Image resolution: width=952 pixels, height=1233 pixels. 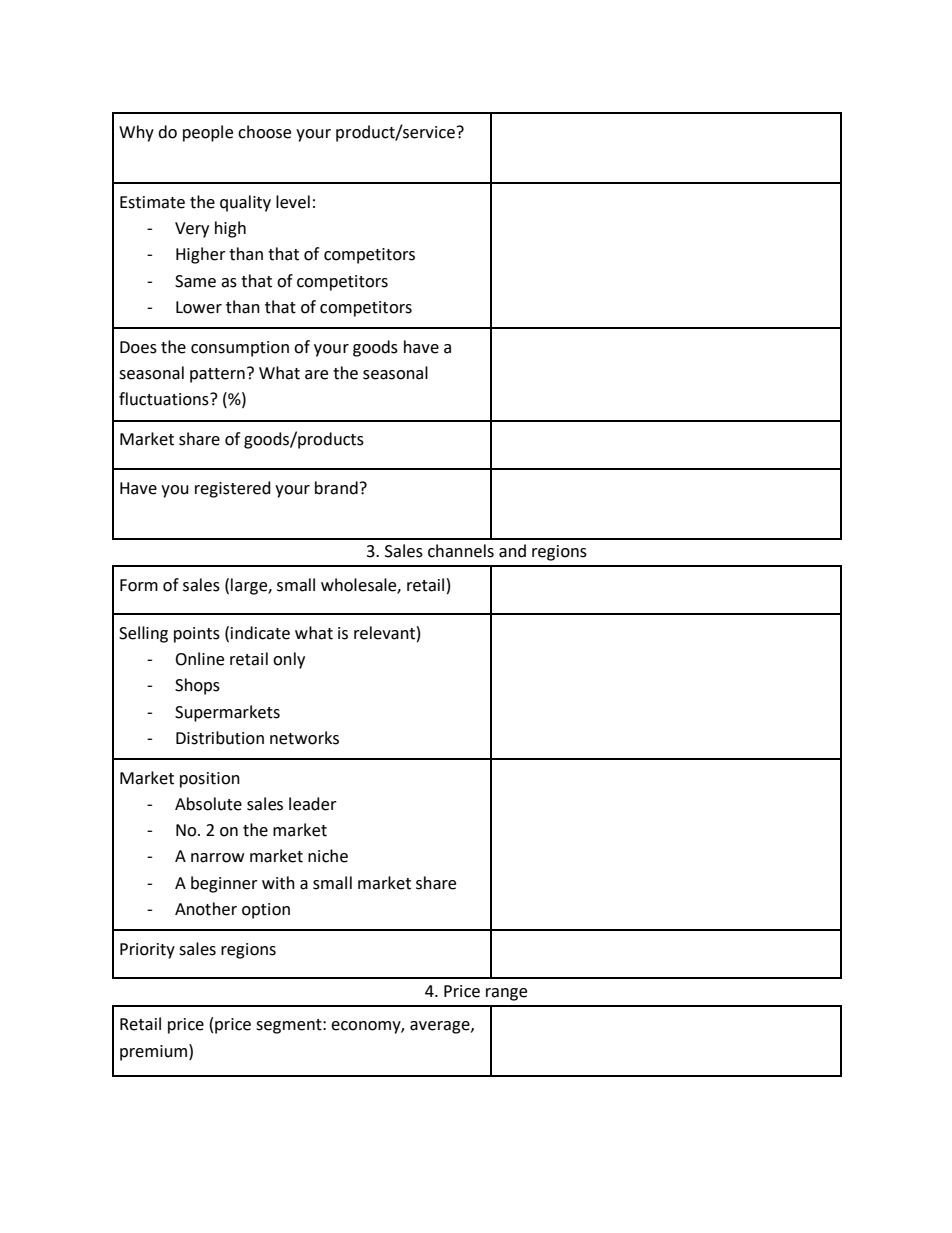 I want to click on premium, so click(x=155, y=1052).
